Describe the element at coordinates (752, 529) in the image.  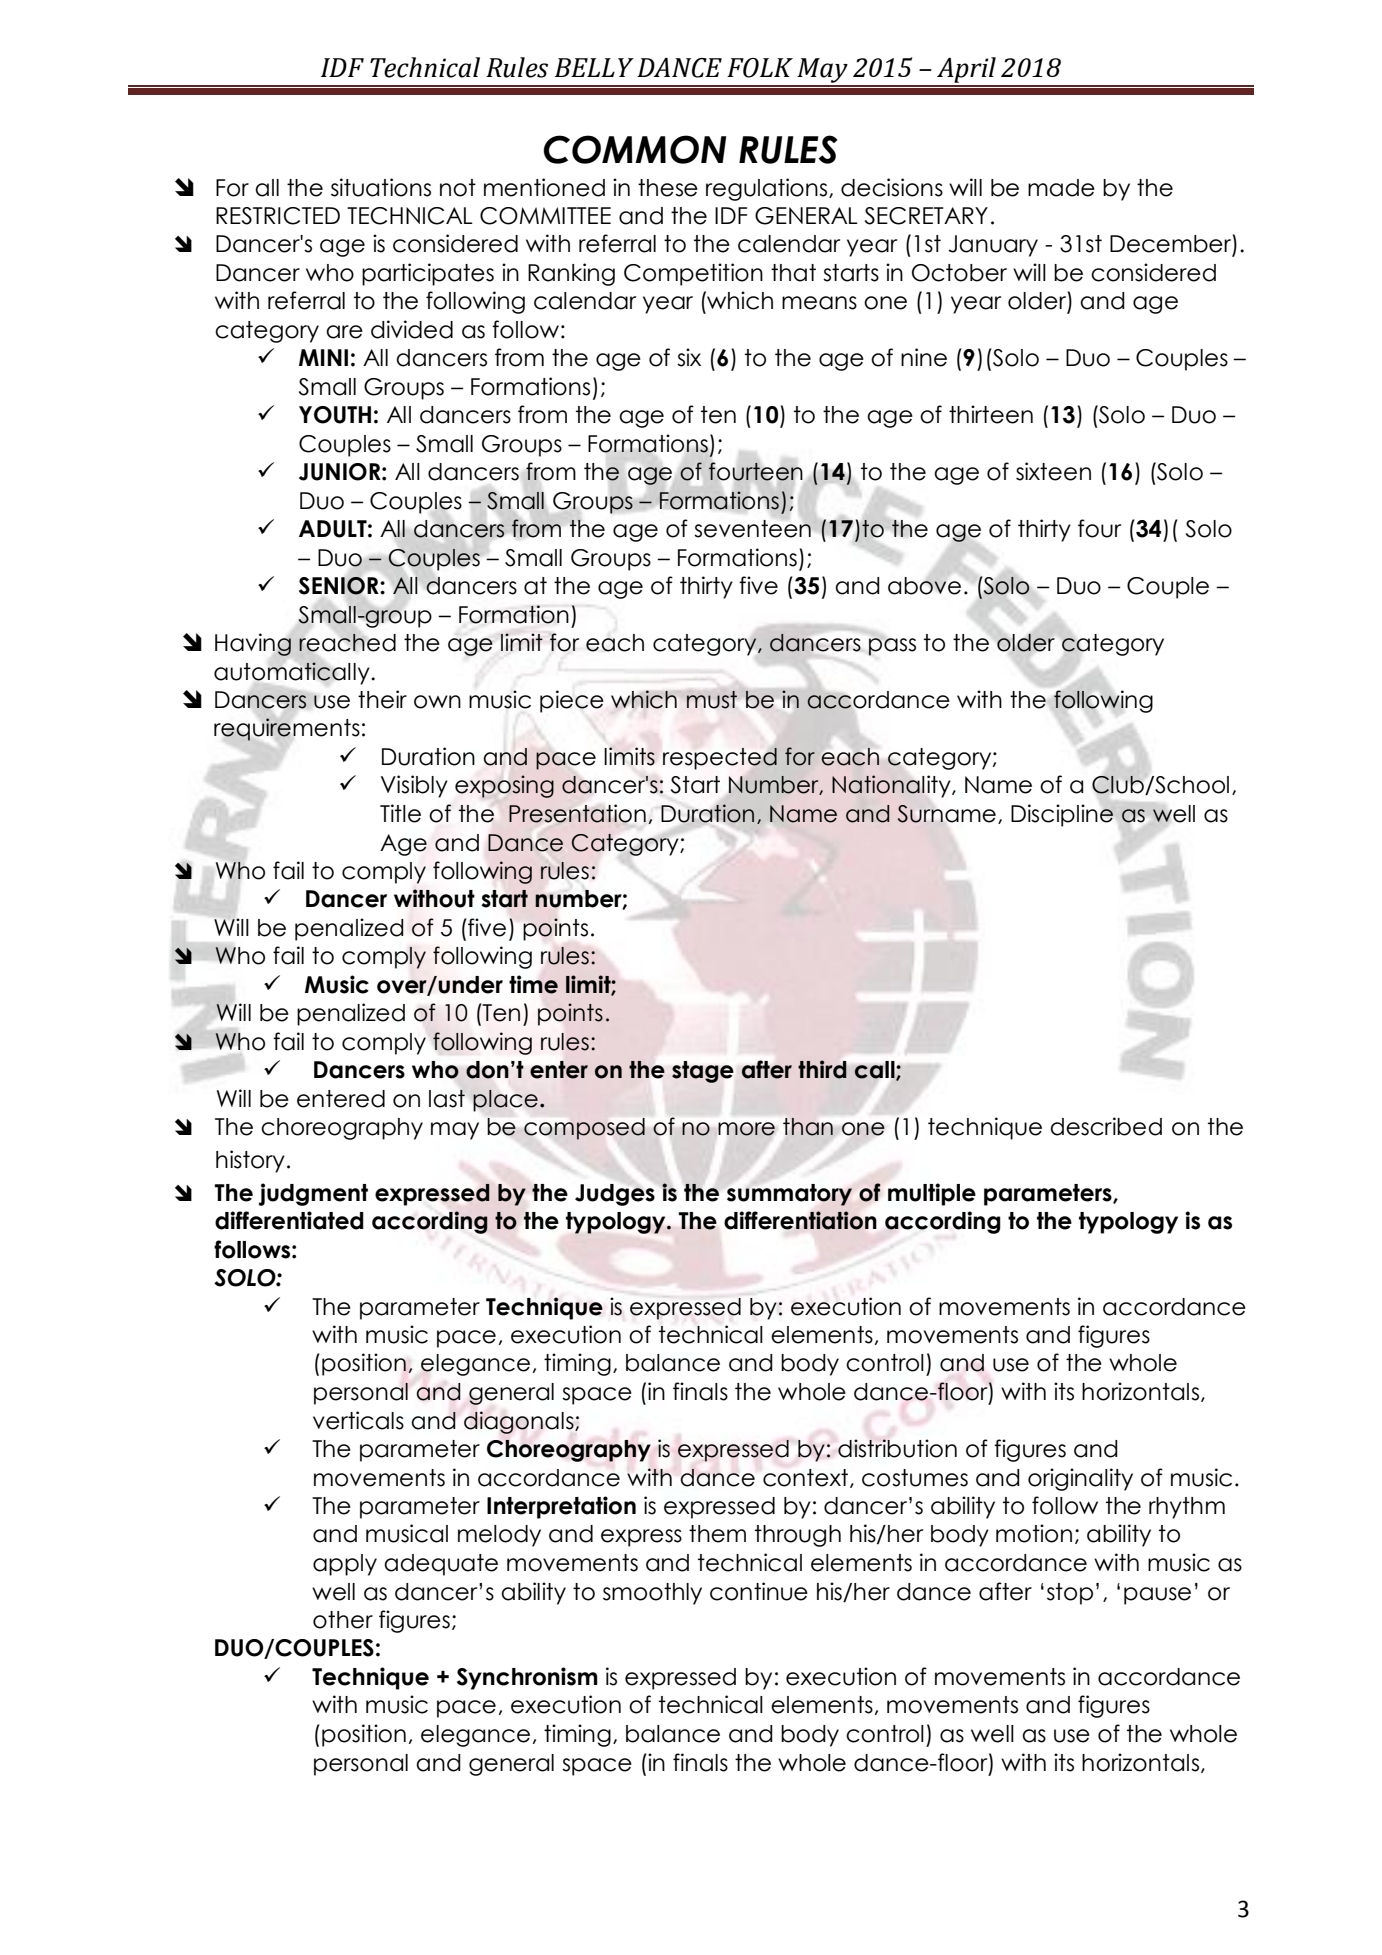
I see `seventeen` at that location.
